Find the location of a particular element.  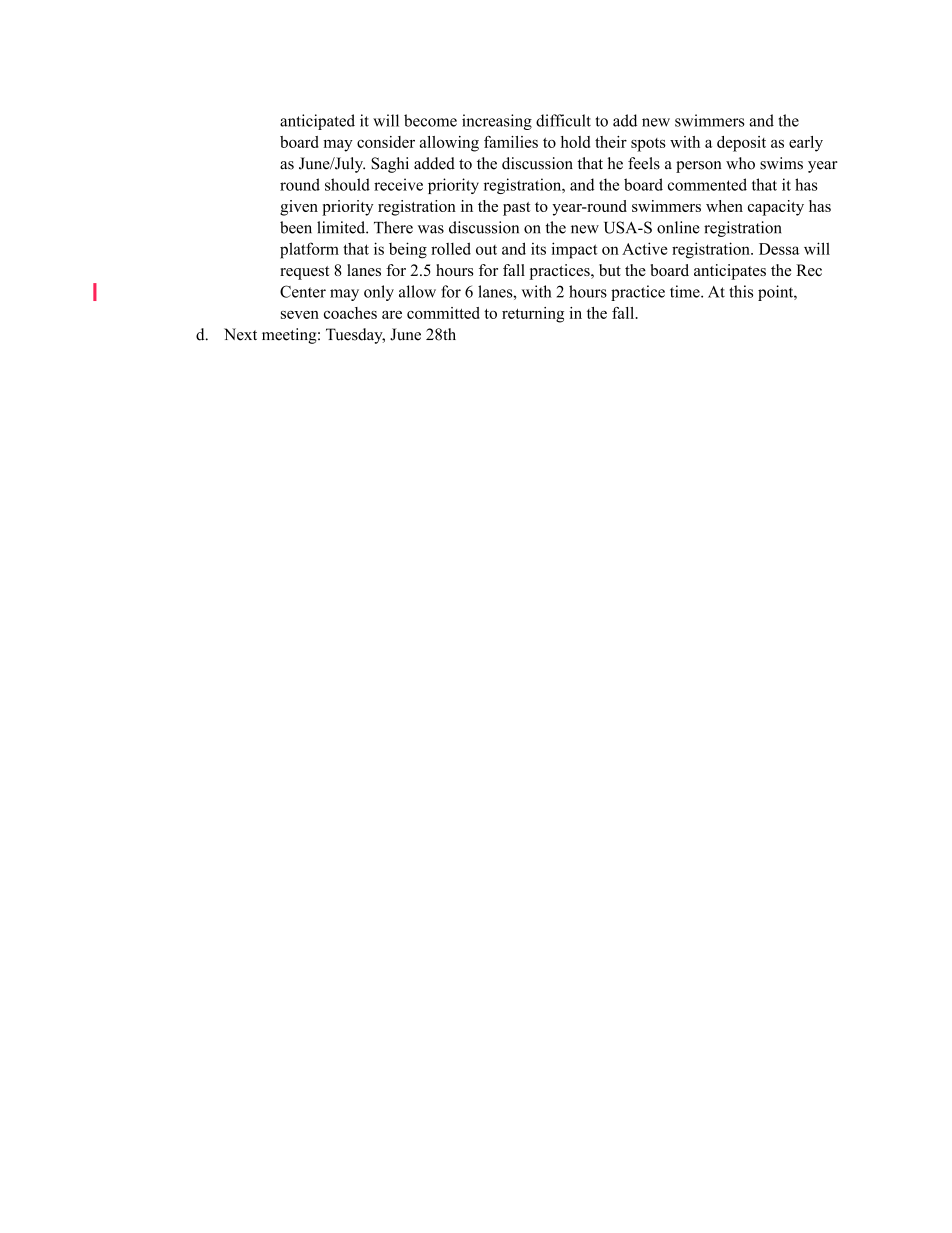

was is located at coordinates (431, 229).
